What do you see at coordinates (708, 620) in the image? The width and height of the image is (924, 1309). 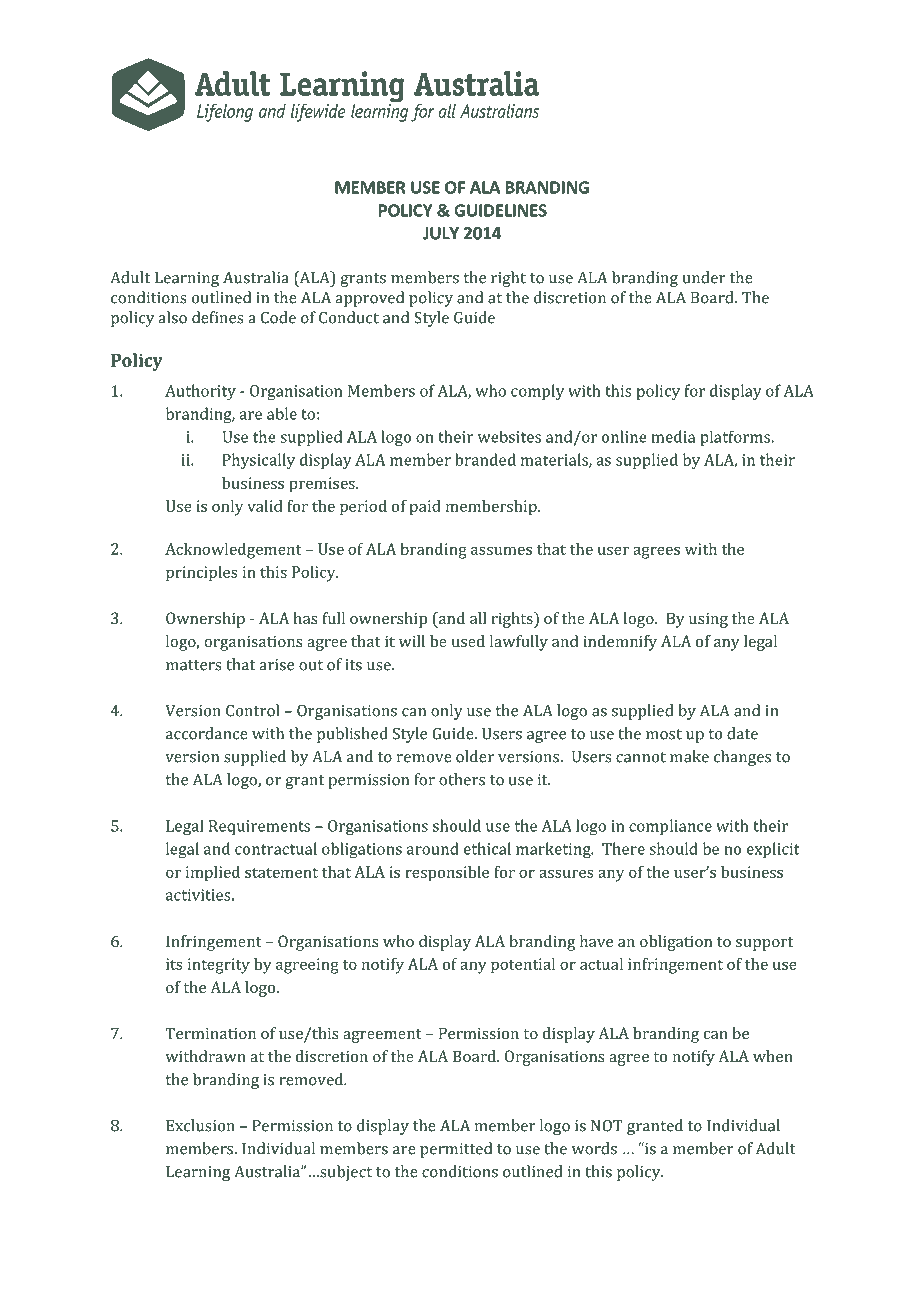 I see `using` at bounding box center [708, 620].
